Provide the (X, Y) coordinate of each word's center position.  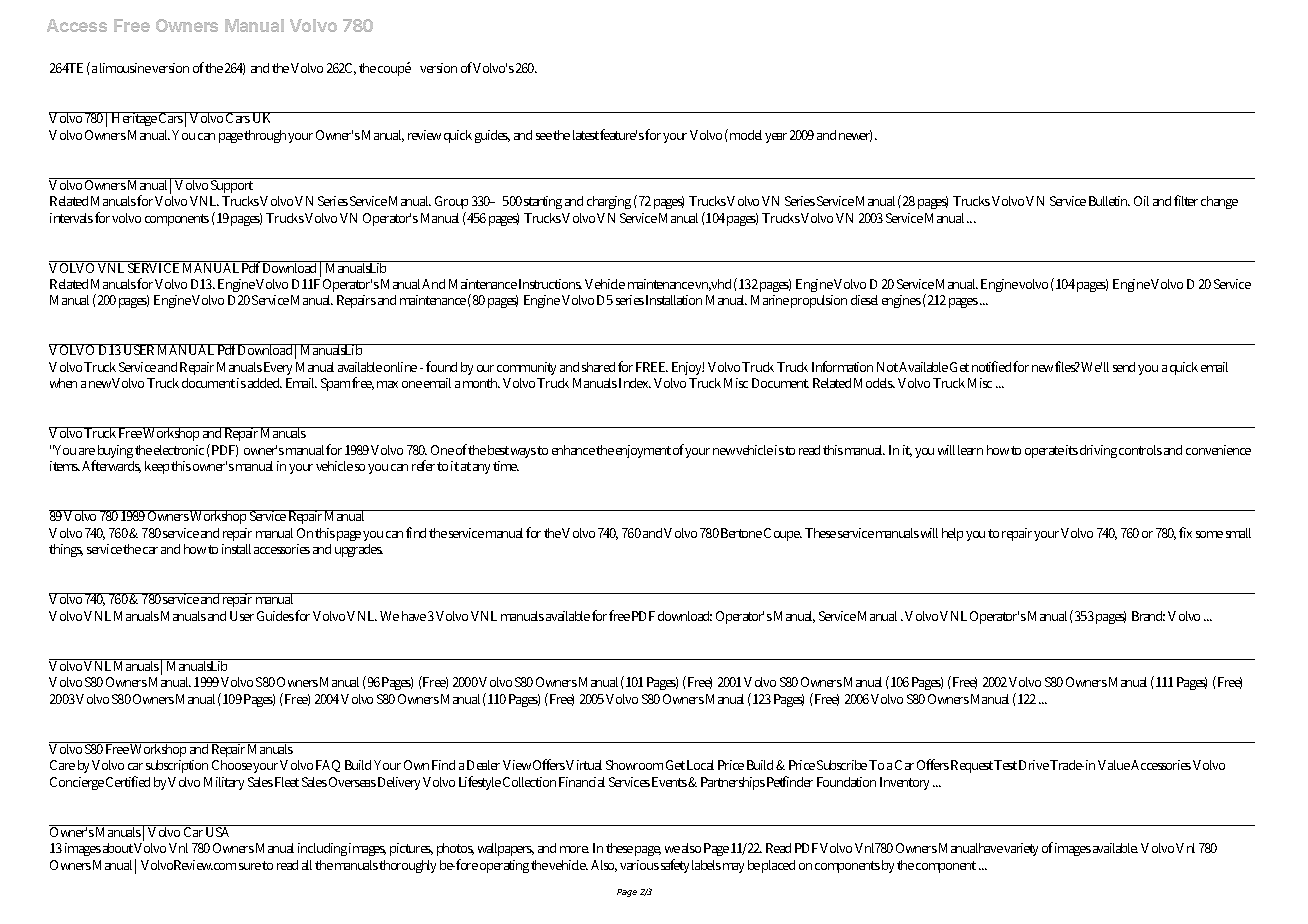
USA (219, 831)
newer (855, 136)
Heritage (134, 119)
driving (1098, 451)
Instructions (550, 284)
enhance (573, 450)
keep (158, 467)
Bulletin (1109, 201)
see (544, 136)
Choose (233, 765)
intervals (71, 218)
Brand (1148, 616)
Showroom (634, 765)
